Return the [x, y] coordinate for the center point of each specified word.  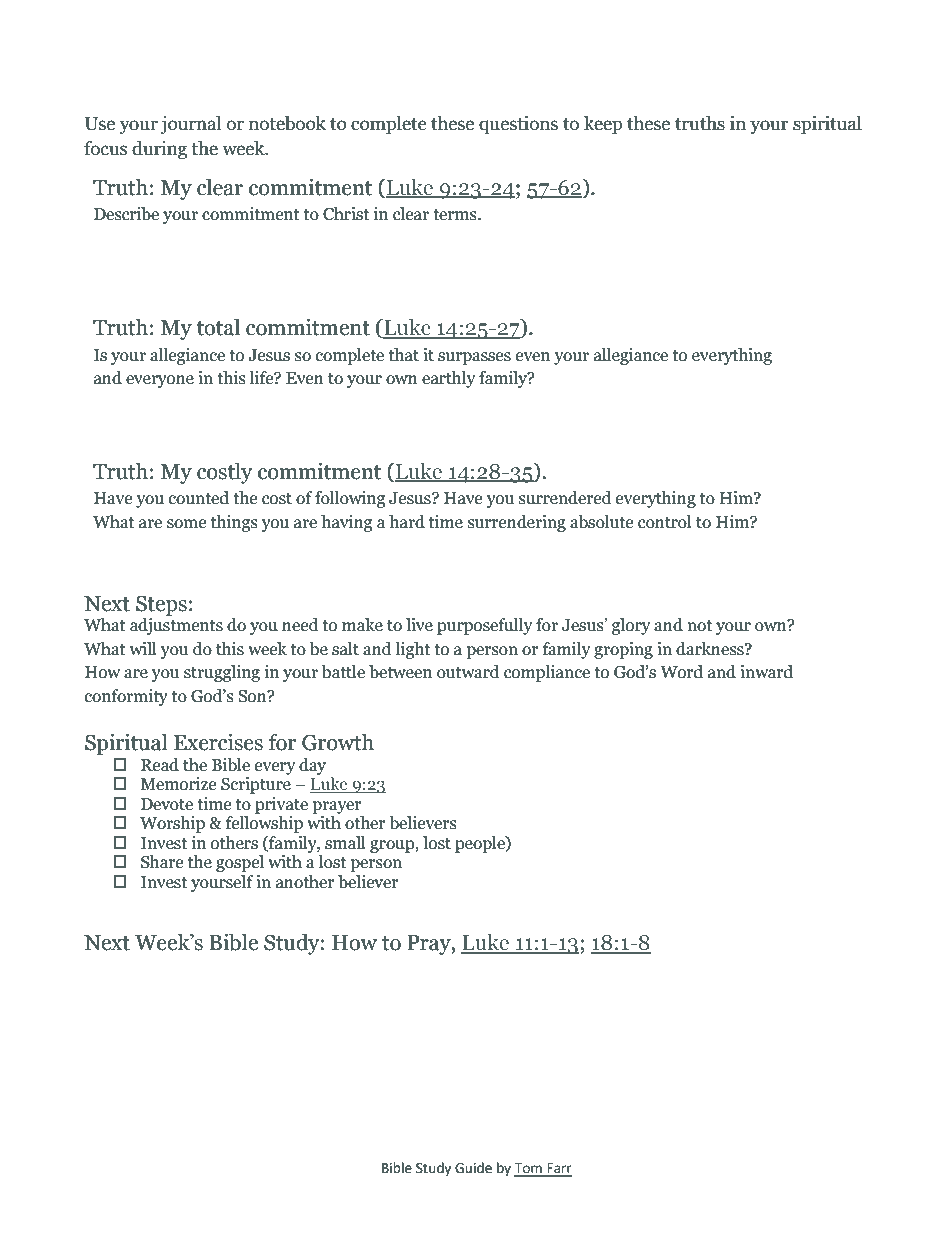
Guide [473, 1168]
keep [603, 125]
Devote [167, 804]
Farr [558, 1169]
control [665, 522]
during [159, 150]
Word [681, 672]
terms [456, 215]
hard [407, 522]
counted [199, 498]
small [345, 843]
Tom [529, 1169]
